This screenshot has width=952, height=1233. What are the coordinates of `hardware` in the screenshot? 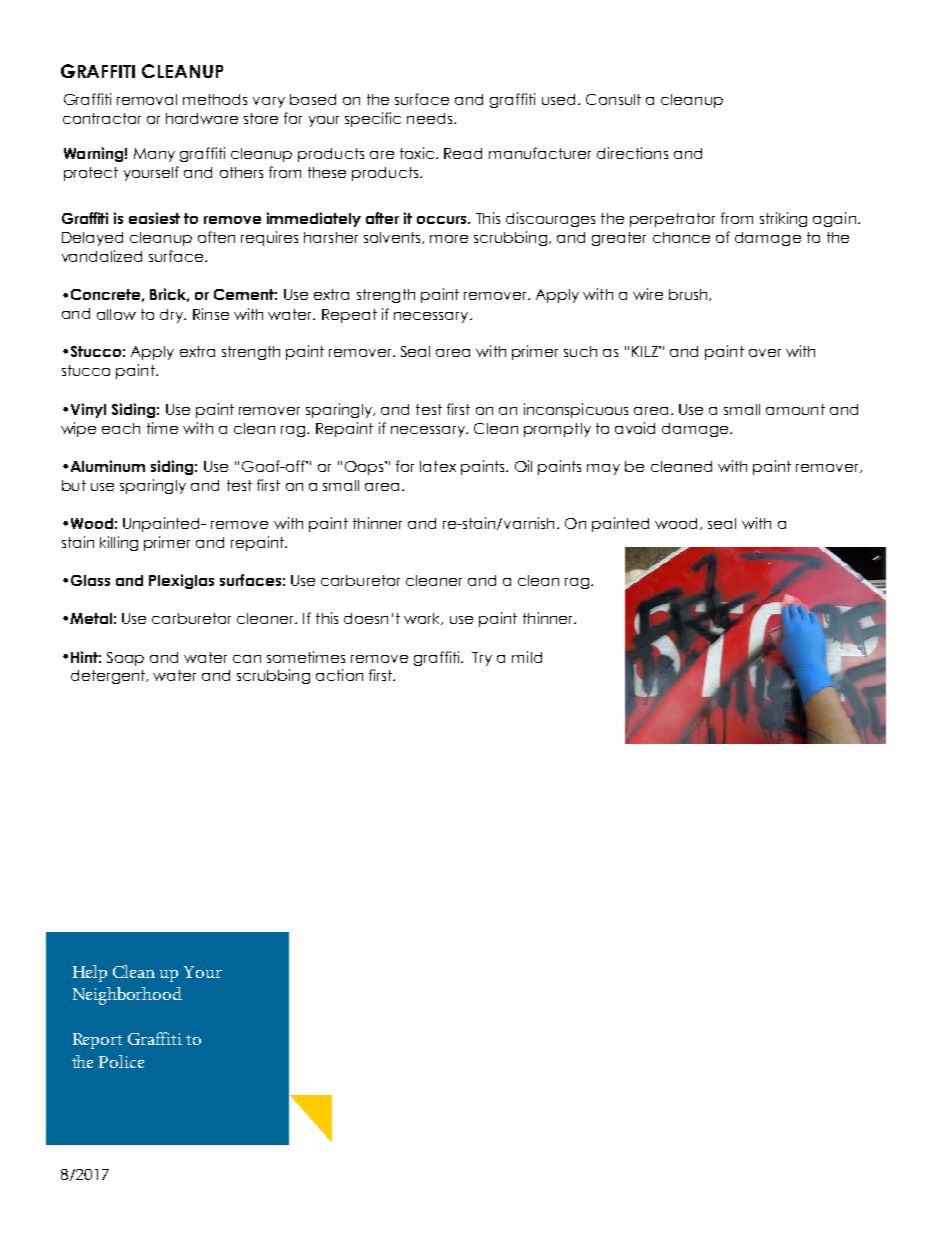 It's located at (202, 118).
